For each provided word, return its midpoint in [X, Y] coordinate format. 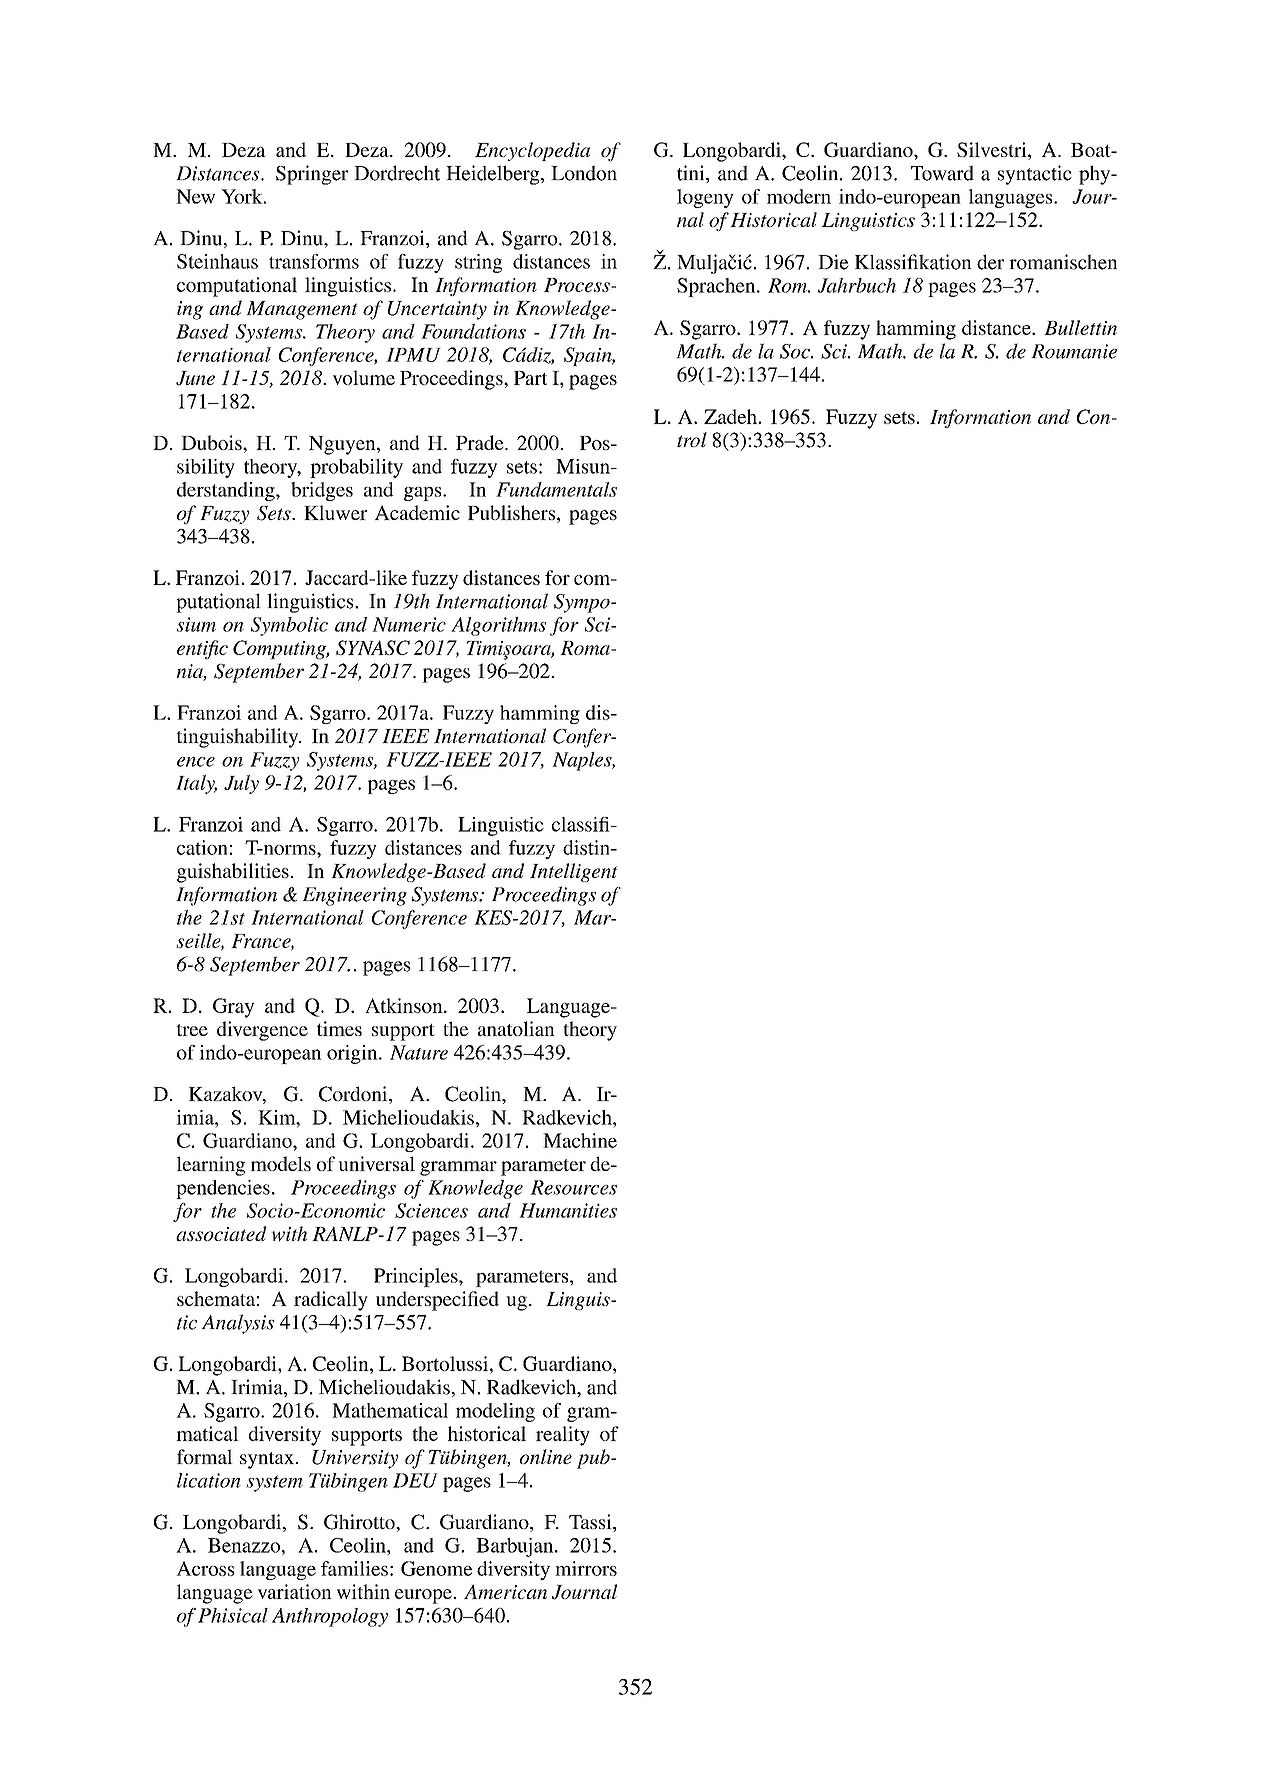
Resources [573, 1187]
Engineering [354, 896]
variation [295, 1591]
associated [221, 1233]
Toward [942, 173]
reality [563, 1436]
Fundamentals [556, 489]
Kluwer [335, 512]
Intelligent [574, 872]
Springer [312, 175]
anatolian [516, 1028]
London [584, 173]
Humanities [568, 1210]
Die [833, 262]
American [505, 1591]
